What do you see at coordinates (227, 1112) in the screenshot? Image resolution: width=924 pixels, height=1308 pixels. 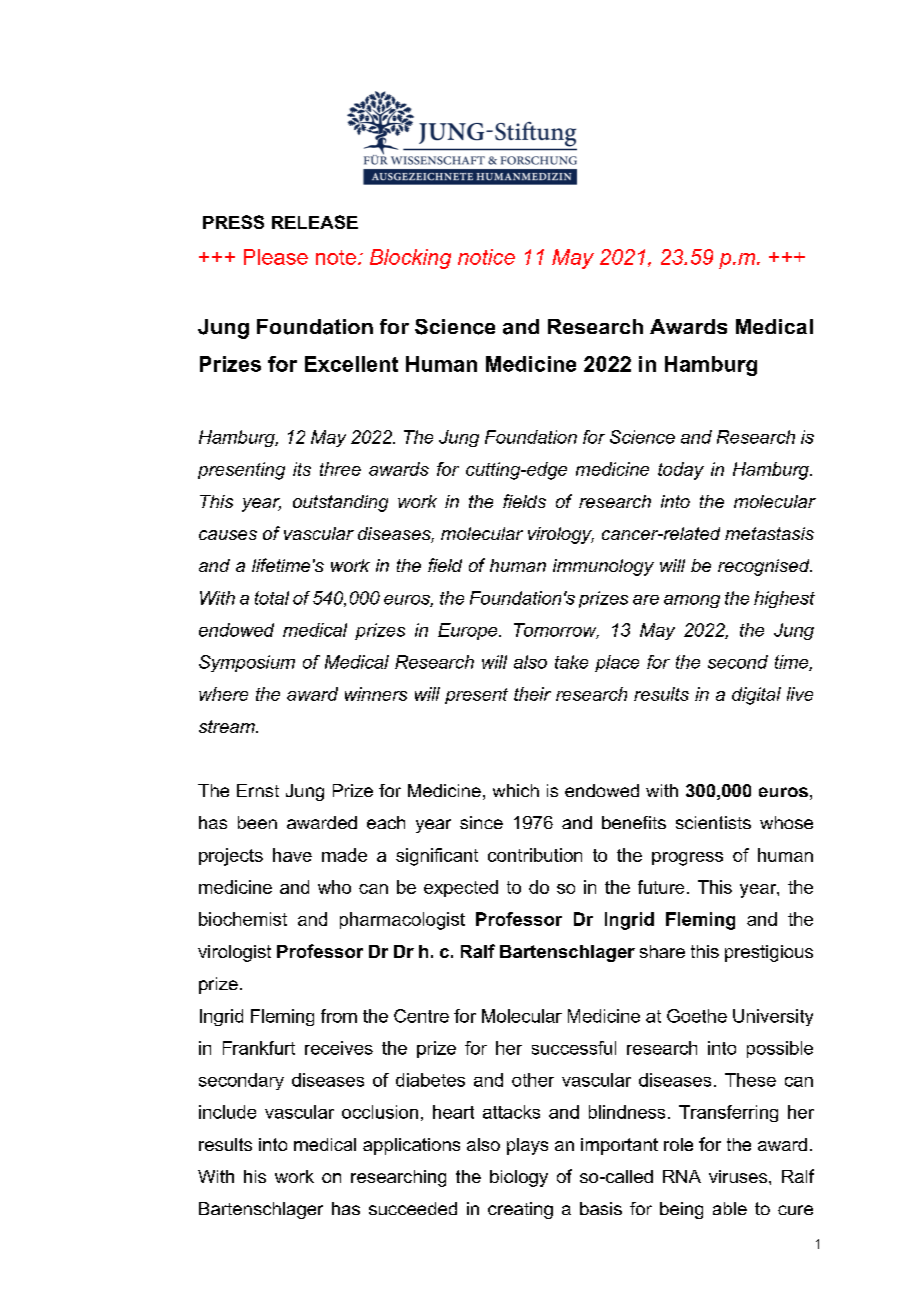 I see `include` at bounding box center [227, 1112].
